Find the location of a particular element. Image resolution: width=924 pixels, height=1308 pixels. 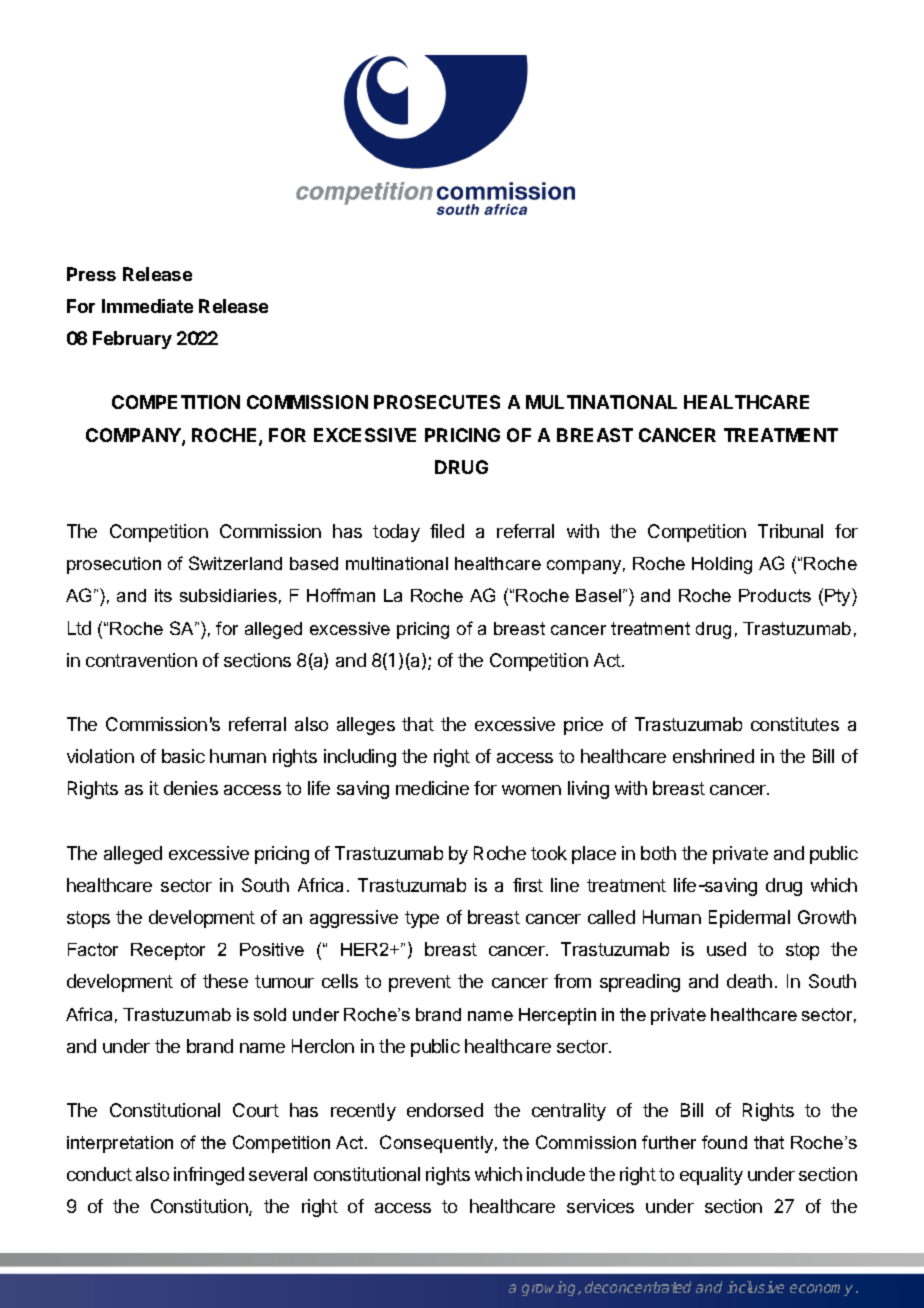

its is located at coordinates (163, 595).
